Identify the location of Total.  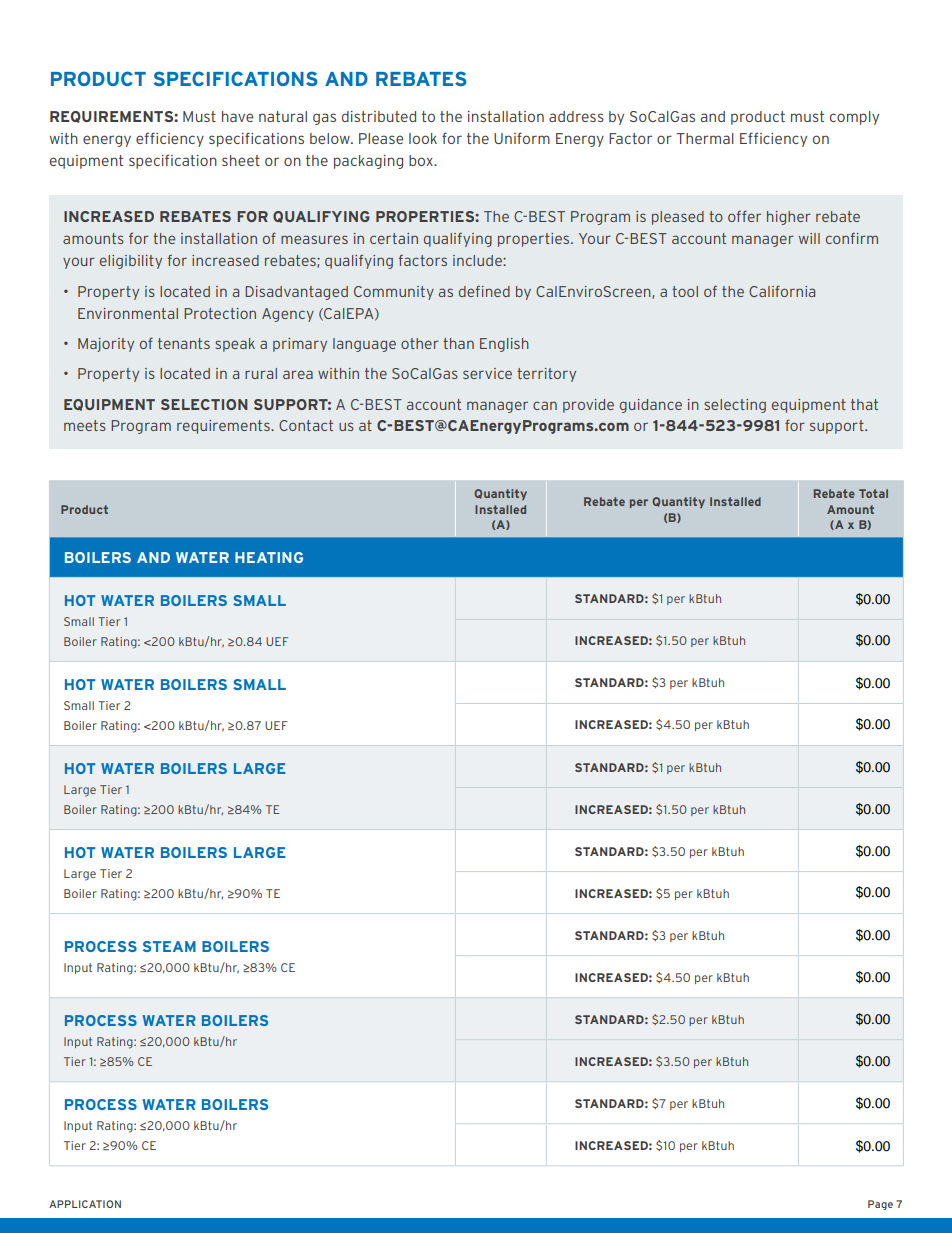
(873, 493).
